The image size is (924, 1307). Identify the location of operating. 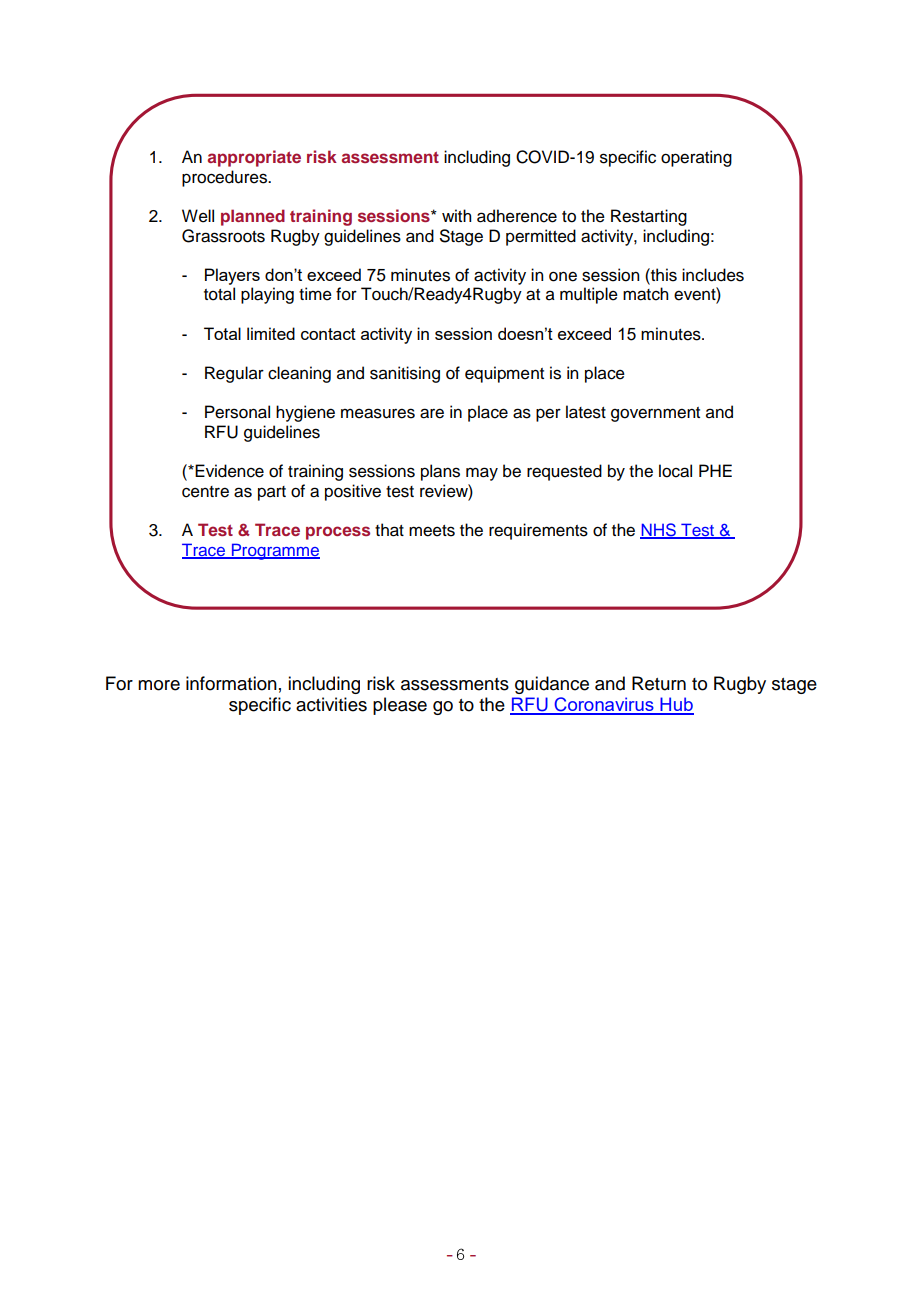
(696, 158).
